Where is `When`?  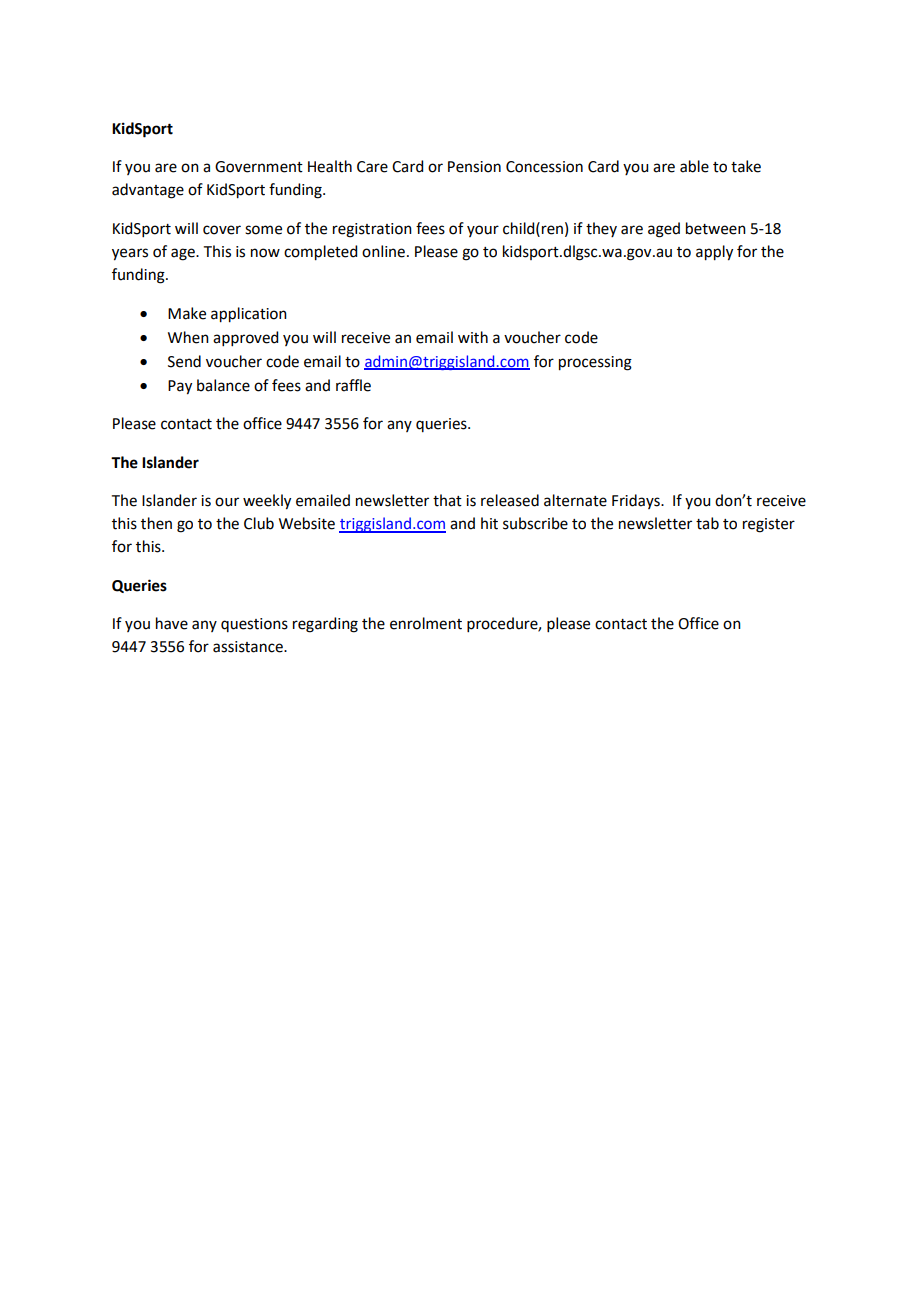 When is located at coordinates (188, 337).
